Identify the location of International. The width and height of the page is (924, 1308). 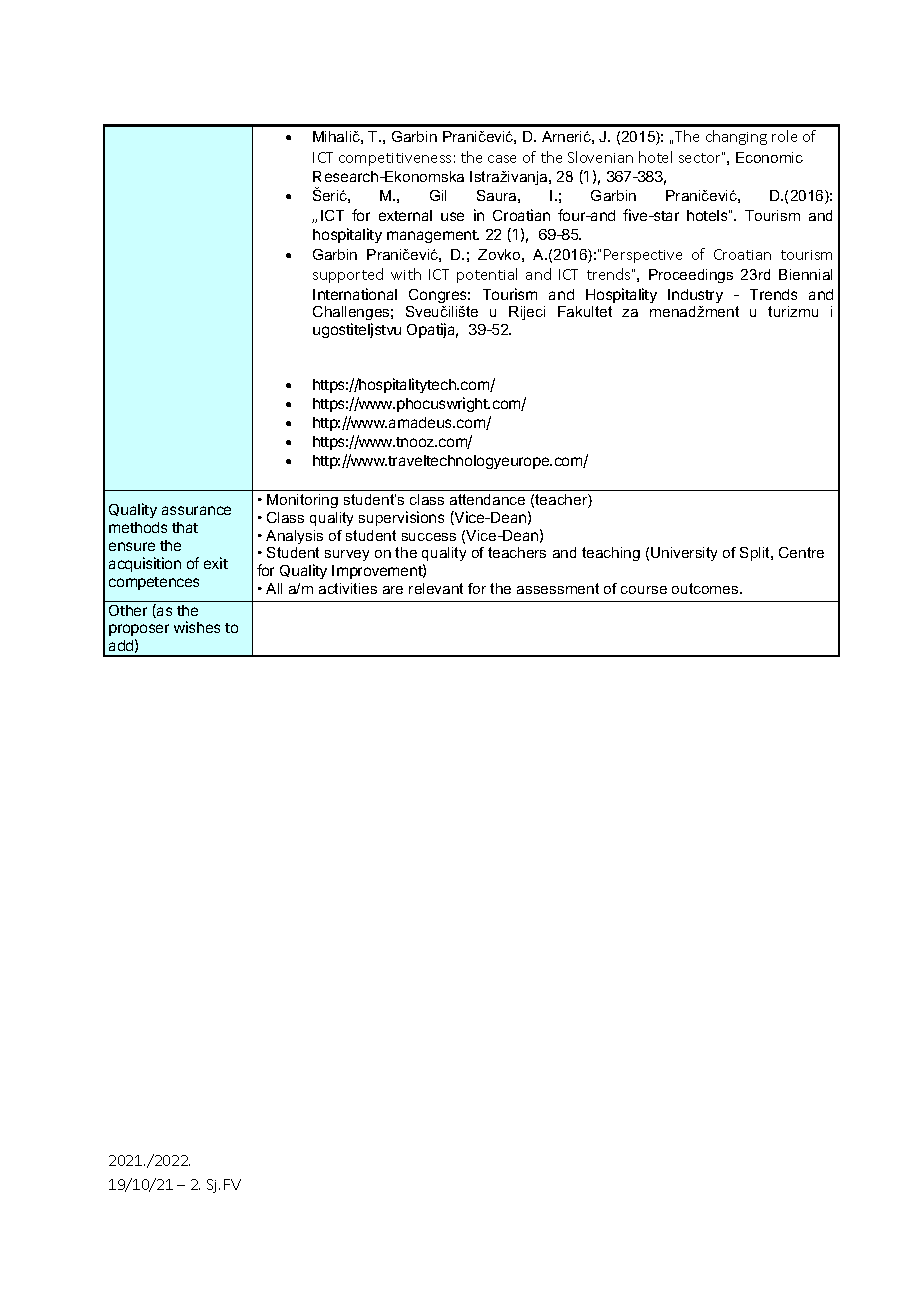
(355, 294).
